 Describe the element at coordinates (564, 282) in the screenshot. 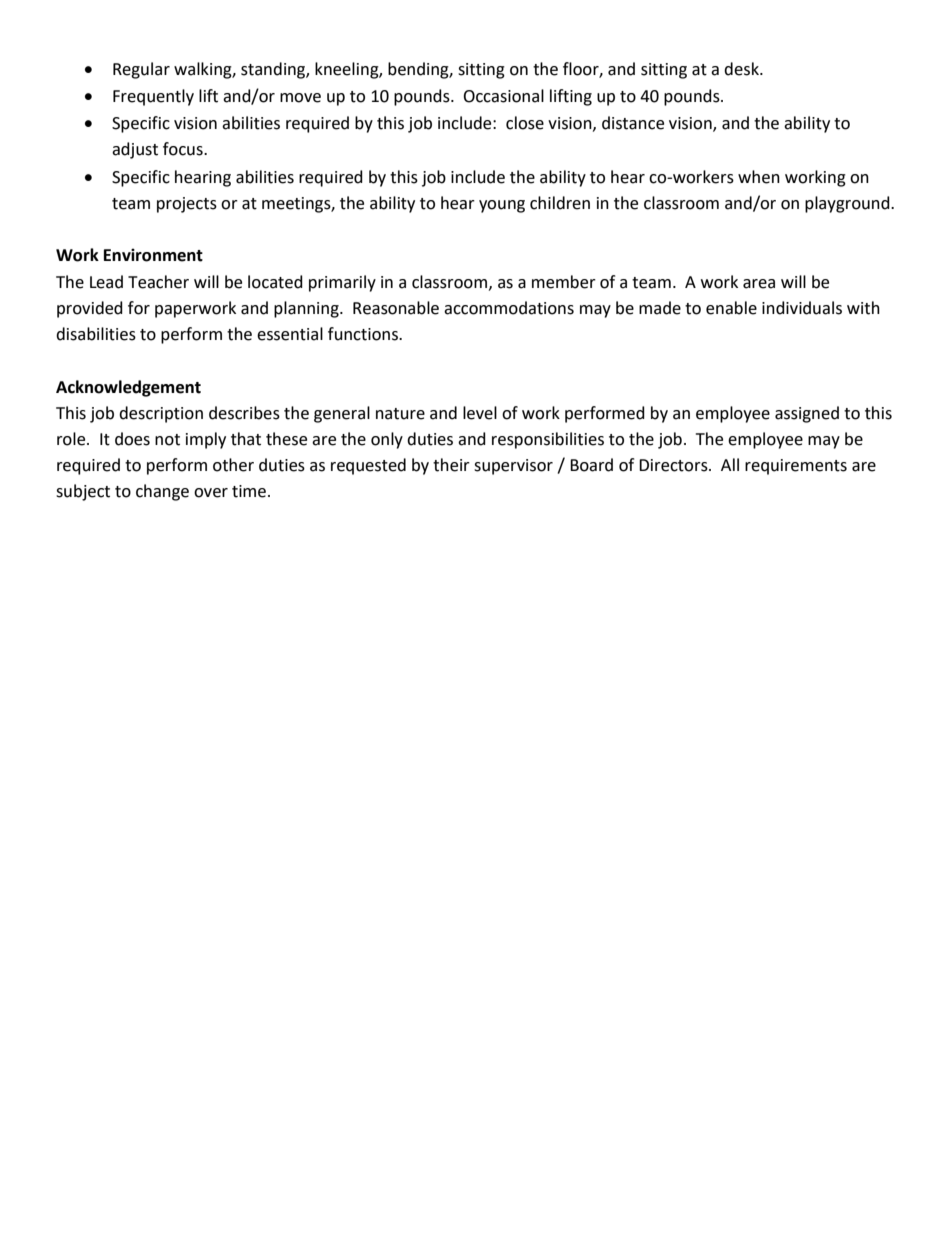

I see `member` at that location.
